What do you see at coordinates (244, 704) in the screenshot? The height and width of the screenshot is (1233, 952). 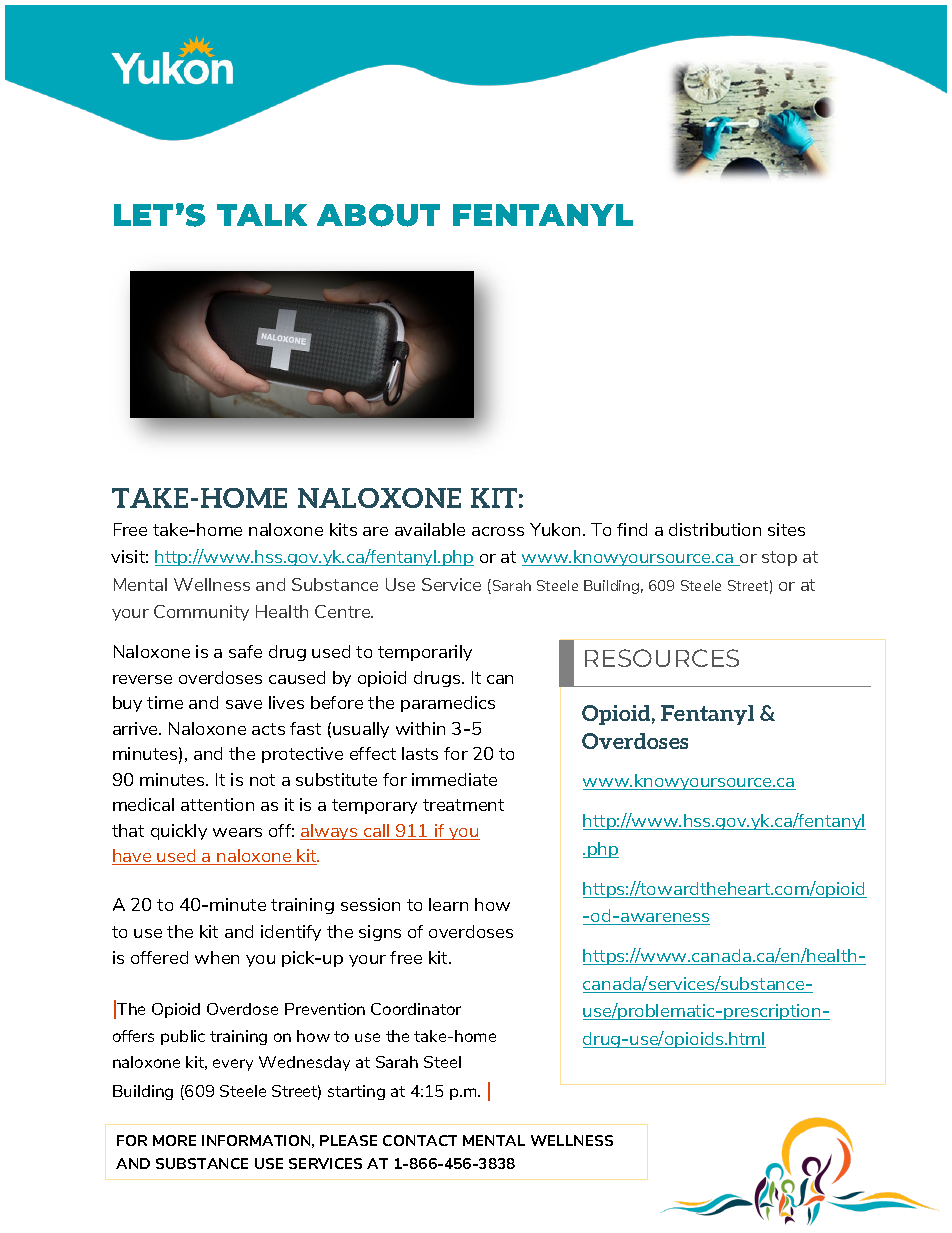 I see `save` at bounding box center [244, 704].
